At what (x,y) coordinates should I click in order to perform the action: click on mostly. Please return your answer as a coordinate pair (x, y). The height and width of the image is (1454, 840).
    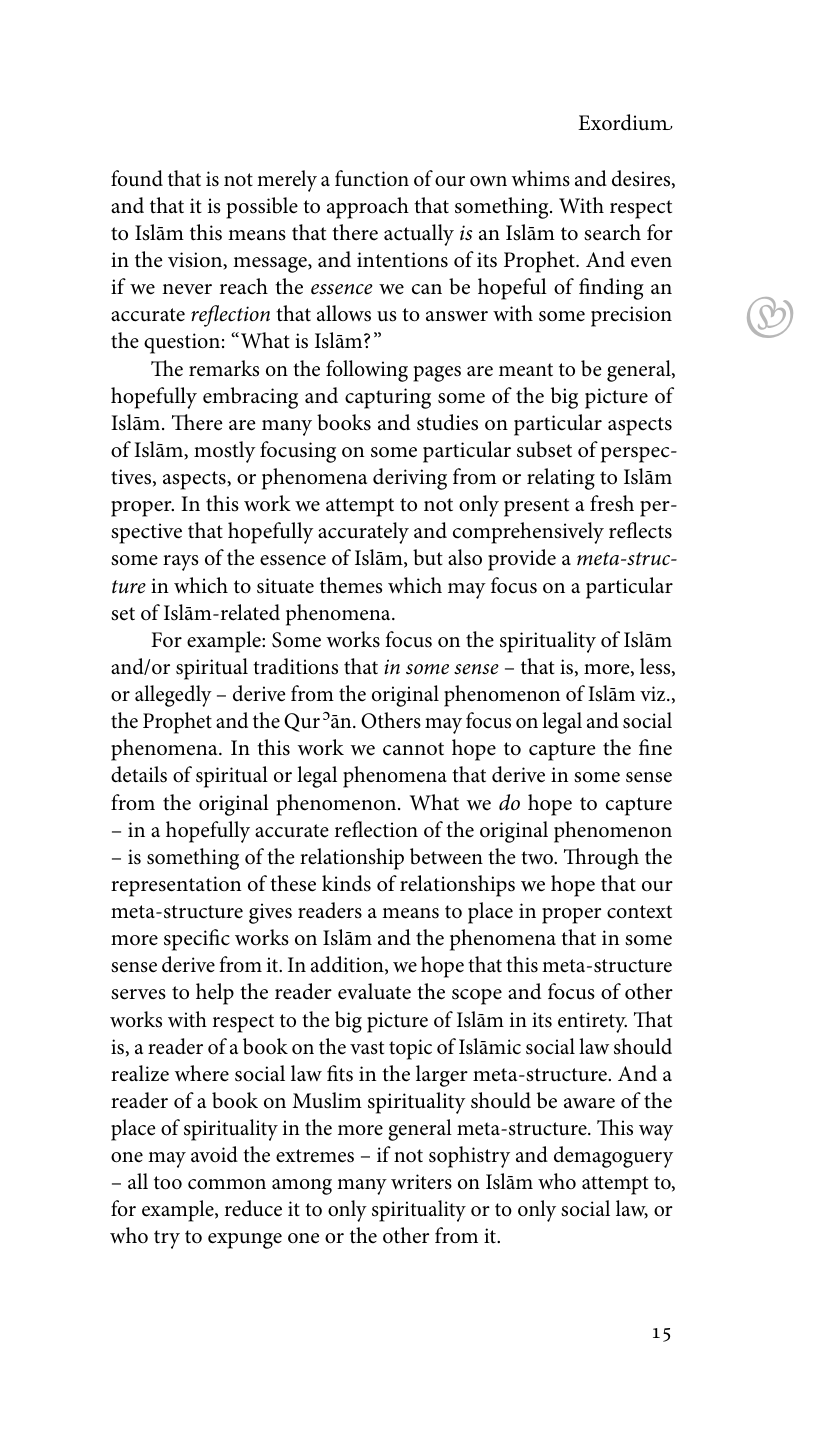
    Looking at the image, I should click on (225, 452).
